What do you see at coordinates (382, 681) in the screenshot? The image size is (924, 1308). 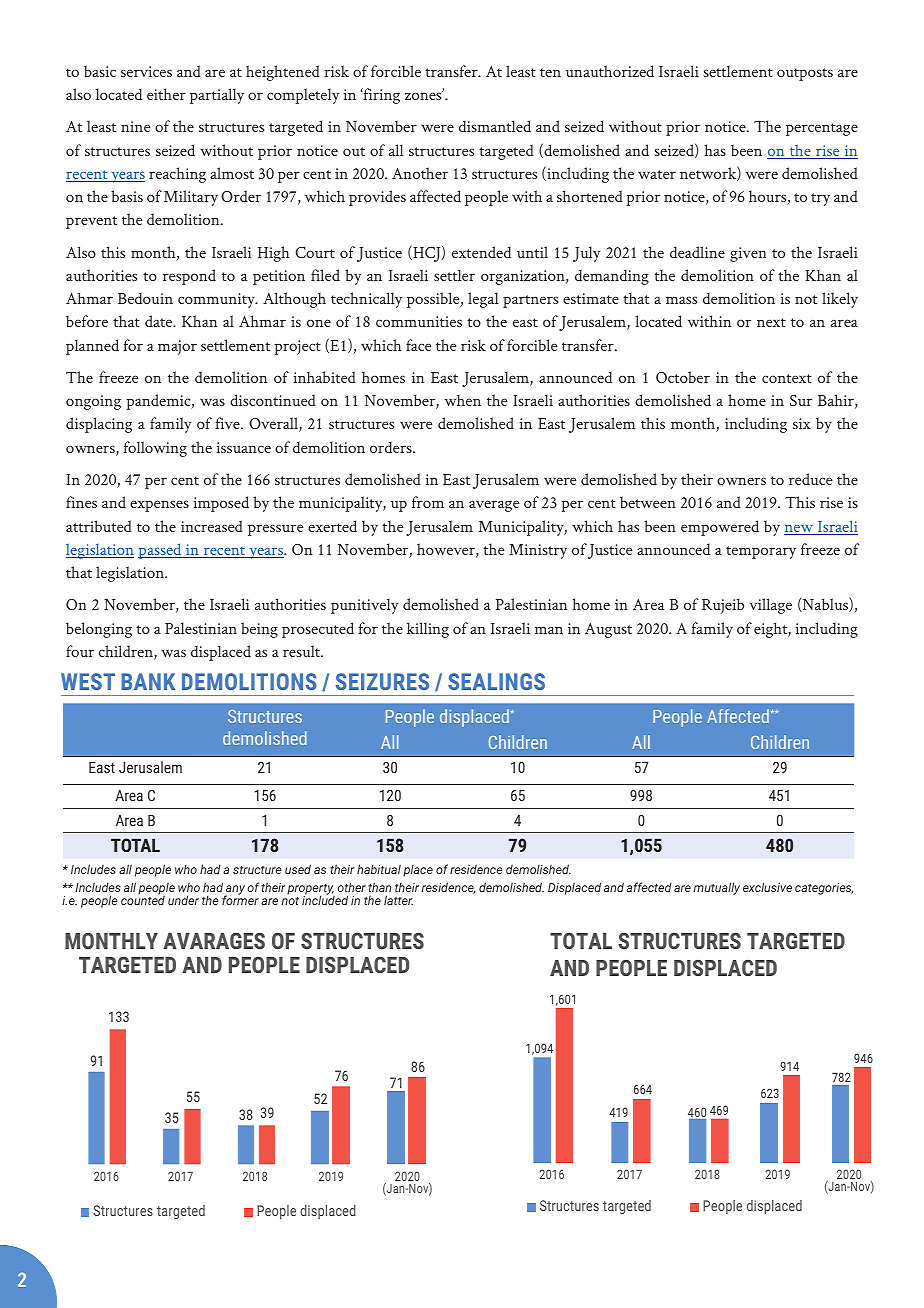 I see `SEIZURES` at bounding box center [382, 681].
